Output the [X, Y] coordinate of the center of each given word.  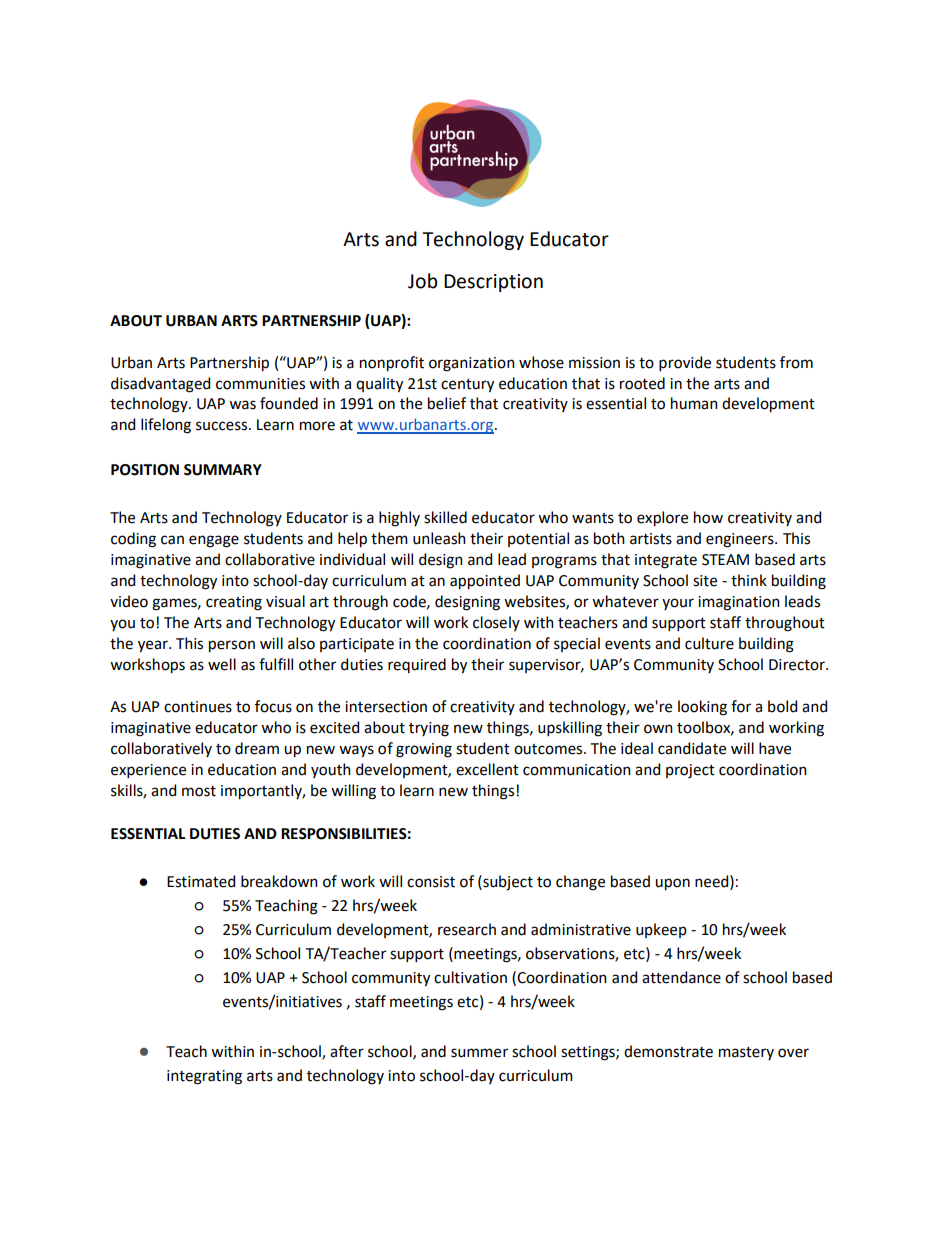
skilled [445, 517]
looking [702, 708]
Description [493, 283]
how [708, 517]
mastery [746, 1053]
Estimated [201, 881]
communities [260, 384]
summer [479, 1053]
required [417, 665]
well [222, 664]
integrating [204, 1077]
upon [672, 884]
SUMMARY [223, 470]
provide [685, 363]
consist [431, 882]
